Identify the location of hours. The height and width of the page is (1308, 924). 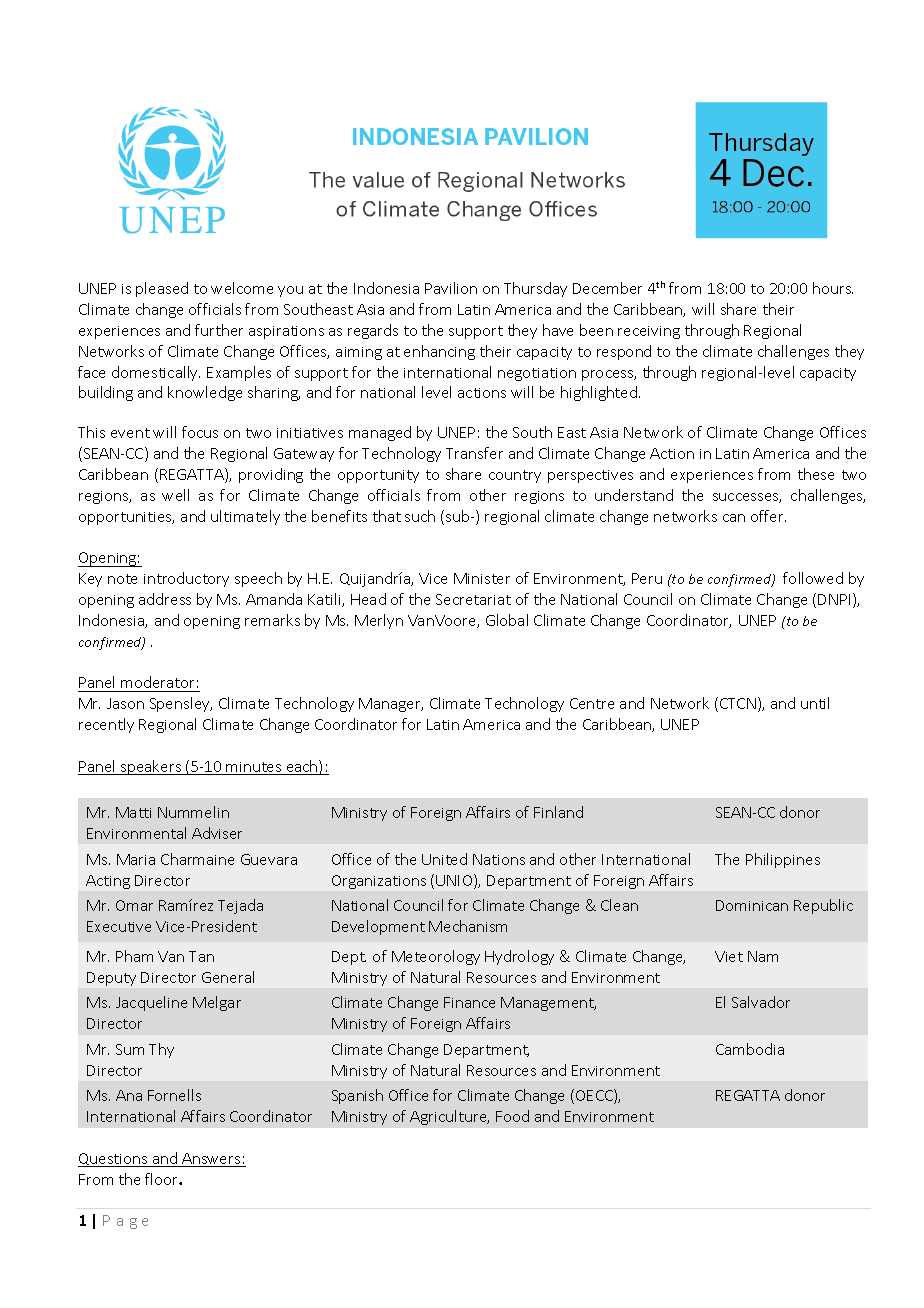
(833, 288).
